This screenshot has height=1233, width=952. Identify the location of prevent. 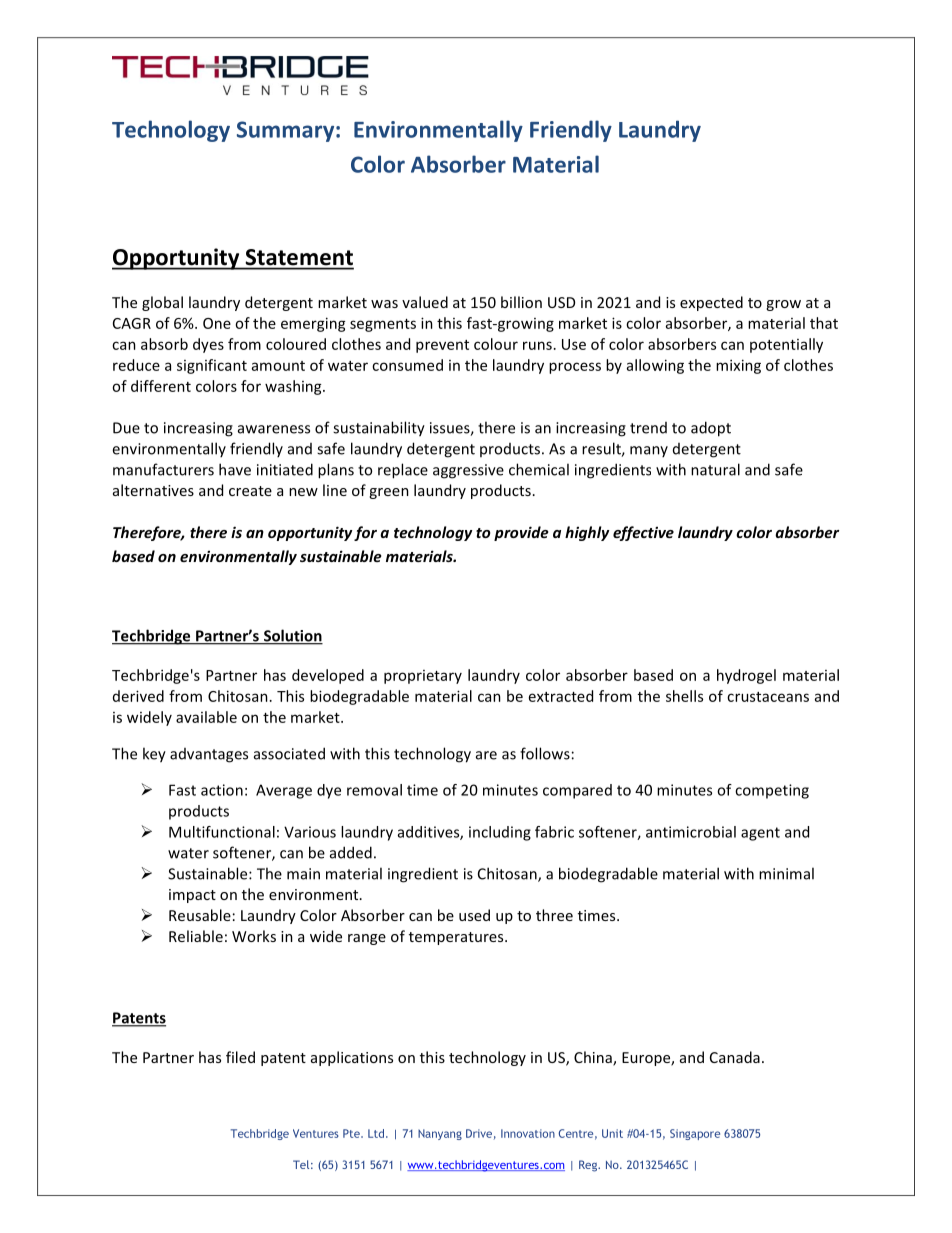
(442, 346).
